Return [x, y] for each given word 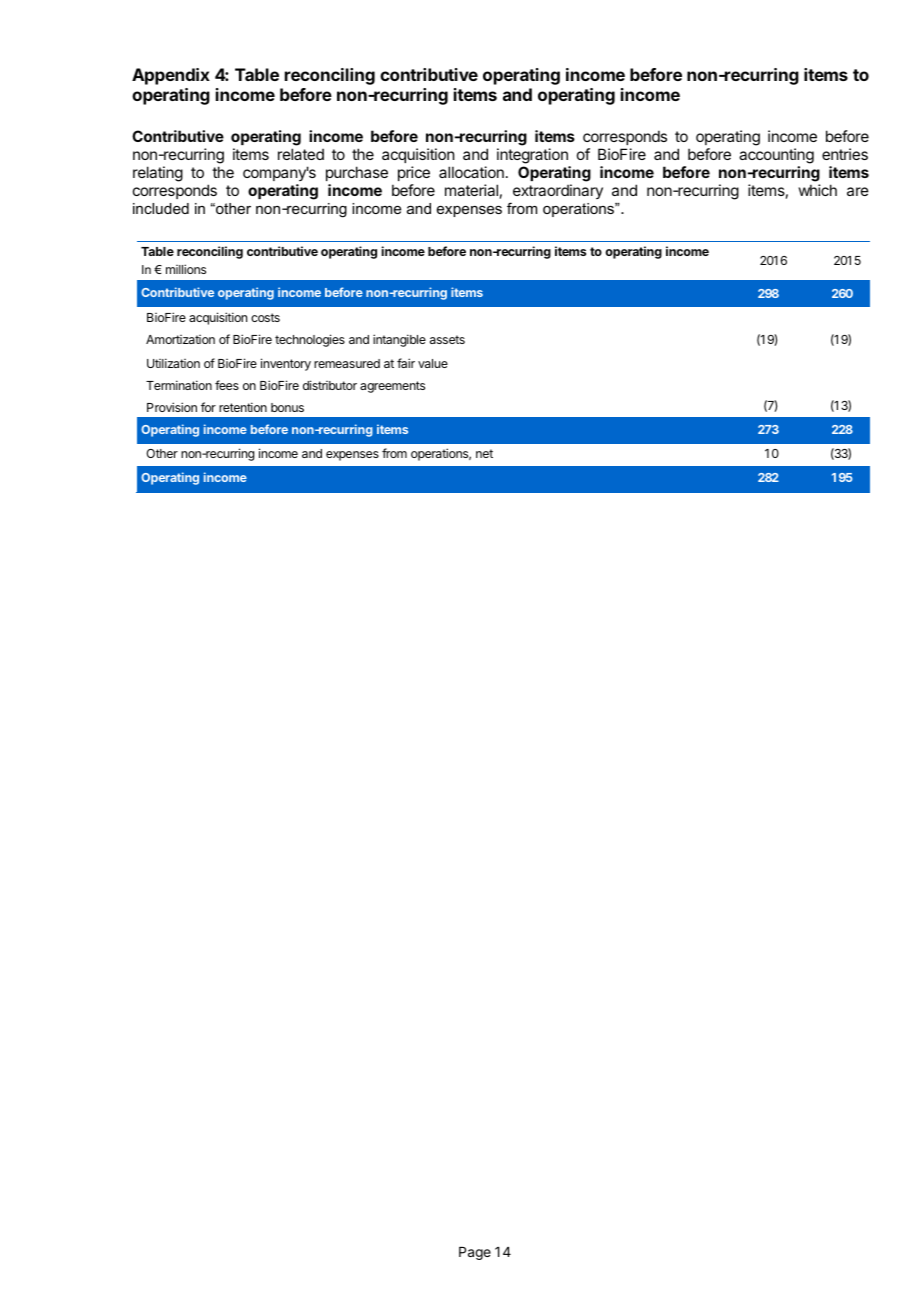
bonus [287, 407]
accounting [776, 157]
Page [475, 1253]
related [301, 154]
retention [243, 407]
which [818, 190]
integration [533, 157]
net [484, 453]
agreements [392, 387]
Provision [172, 407]
